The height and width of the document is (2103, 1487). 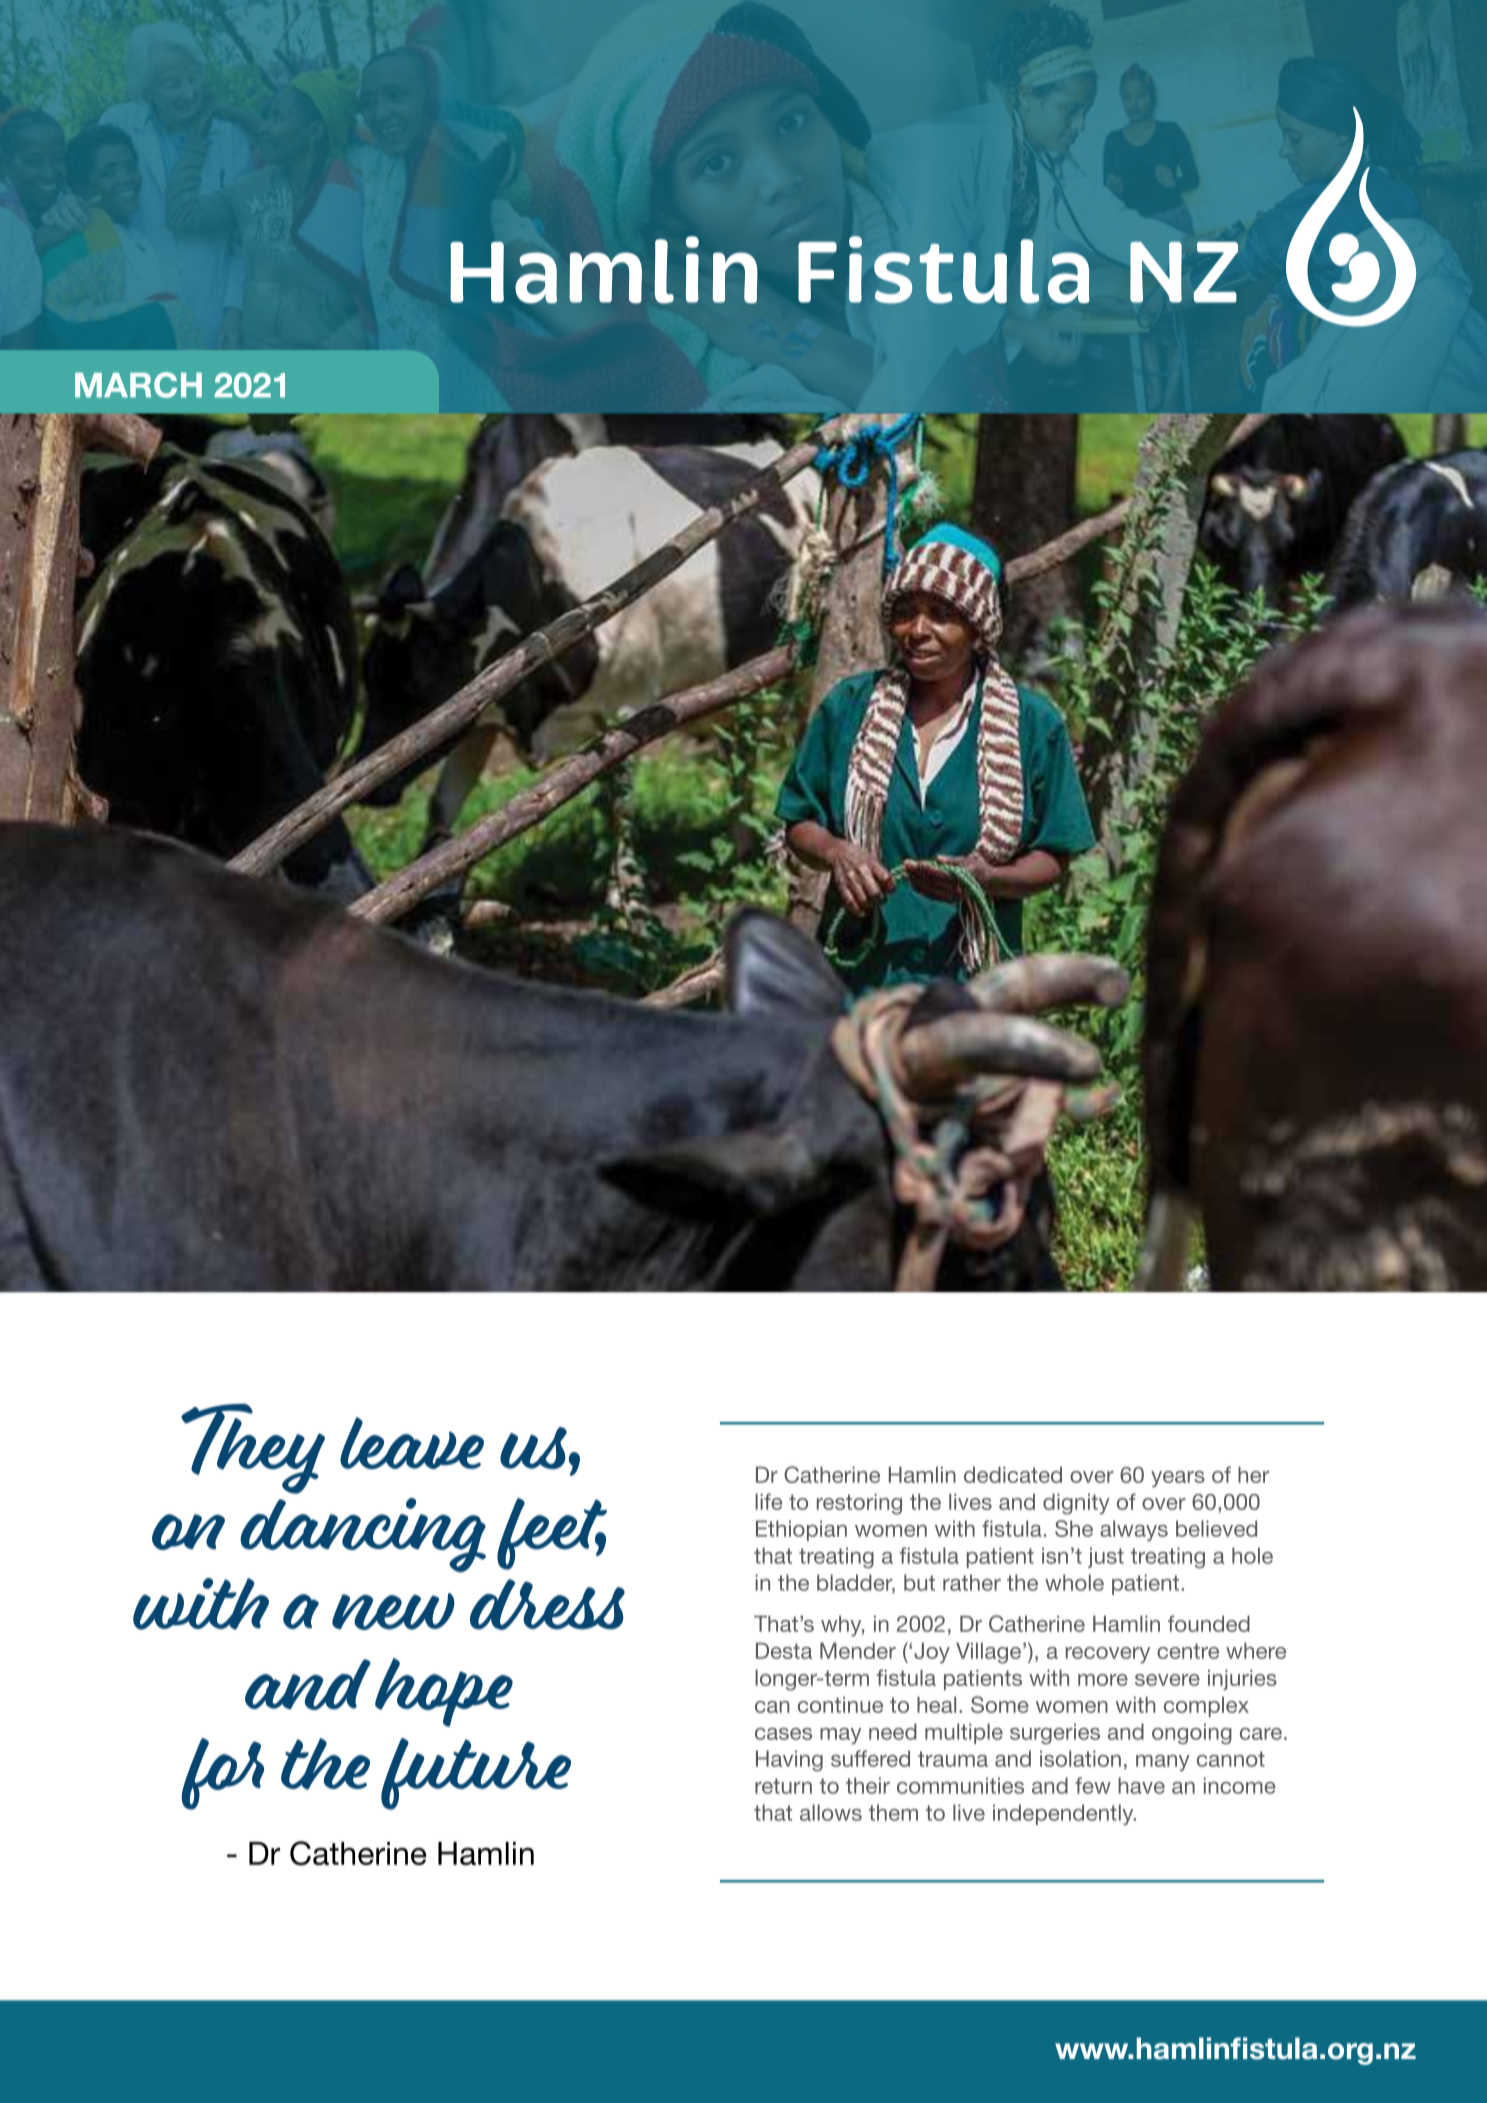 What do you see at coordinates (1013, 1474) in the document?
I see `dedicated` at bounding box center [1013, 1474].
